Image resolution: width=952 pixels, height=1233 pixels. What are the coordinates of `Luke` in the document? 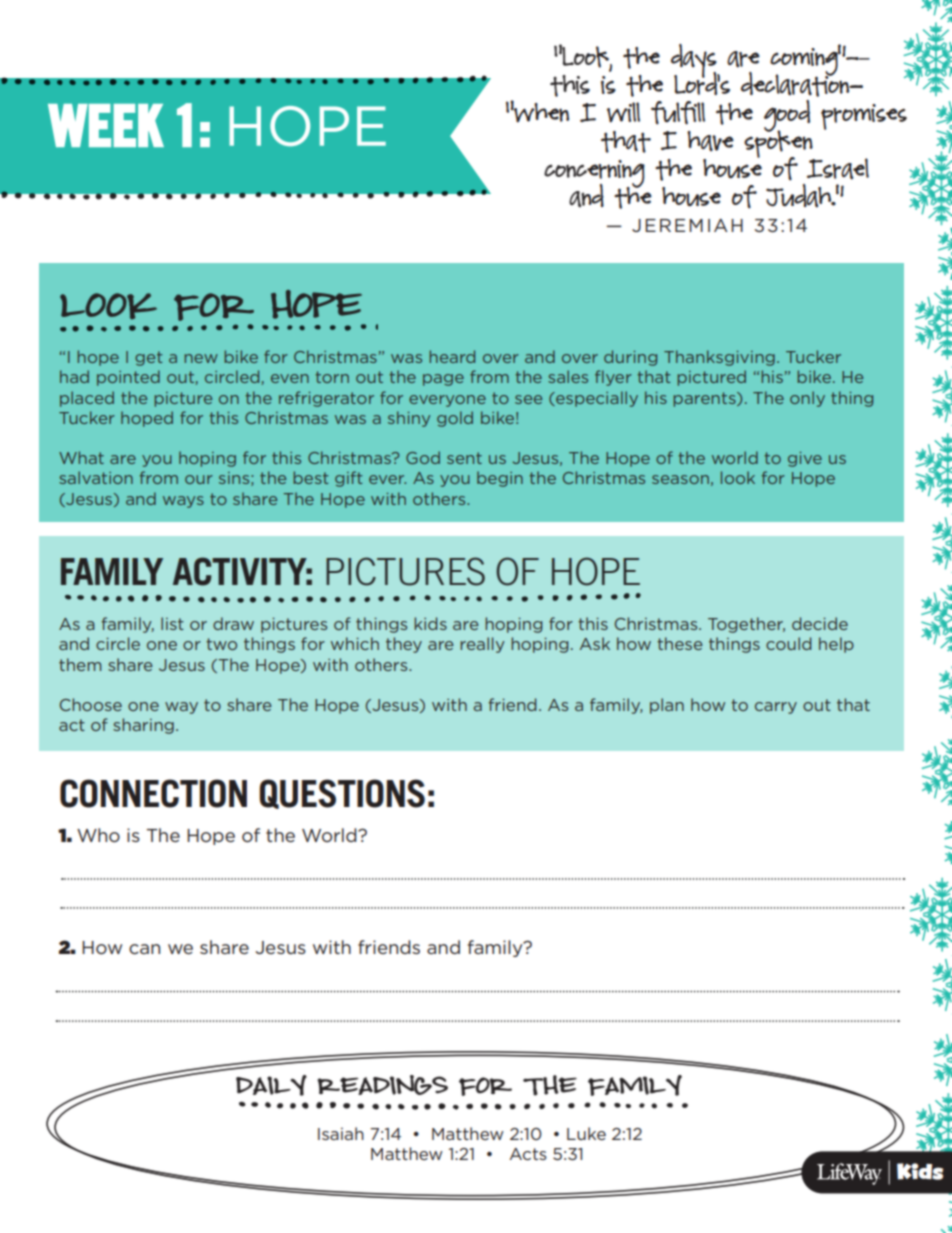 It's located at (586, 1133).
